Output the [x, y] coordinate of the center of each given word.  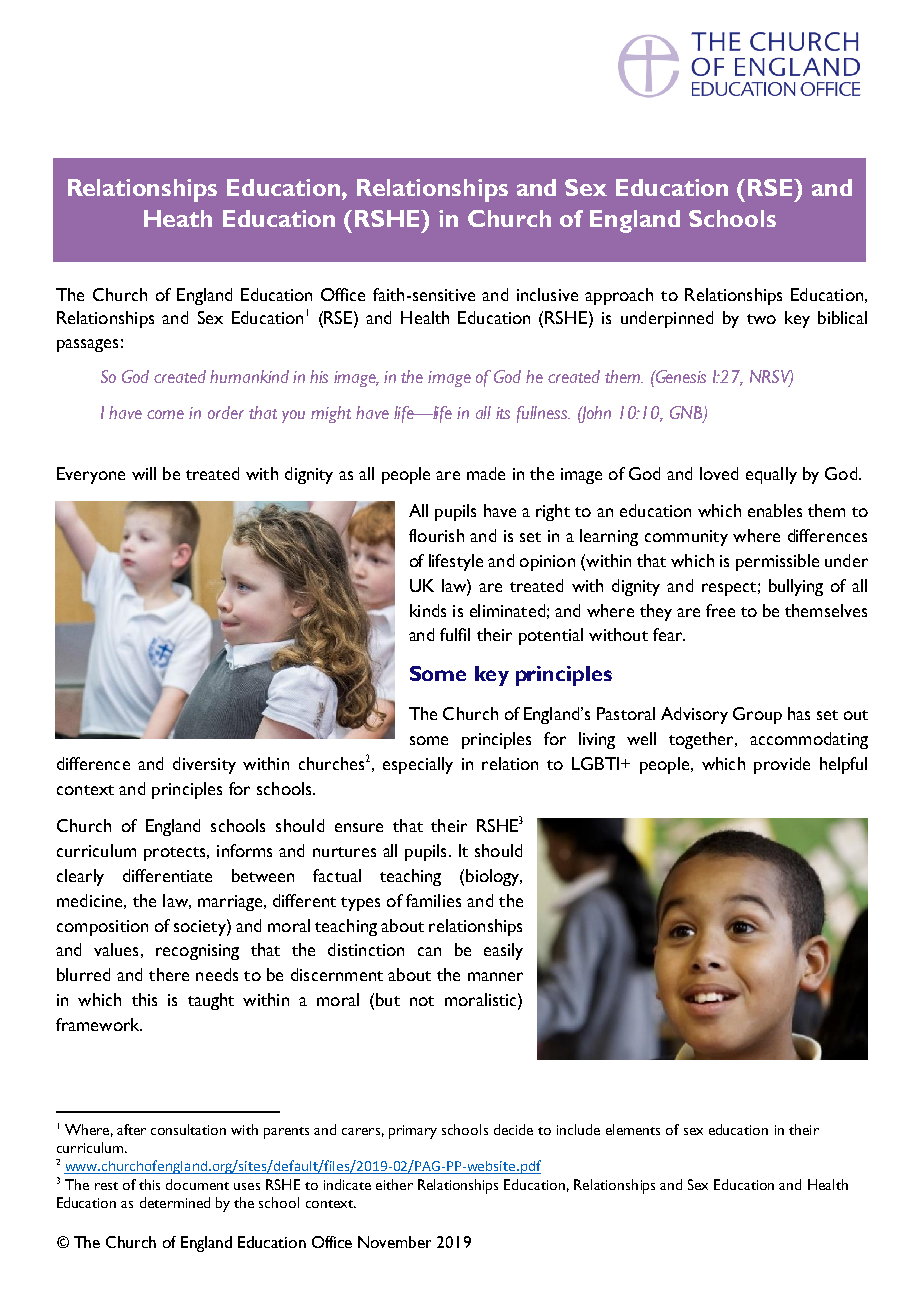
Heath [178, 218]
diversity [204, 765]
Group [757, 715]
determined [175, 1202]
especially [418, 765]
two [761, 319]
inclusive [547, 294]
